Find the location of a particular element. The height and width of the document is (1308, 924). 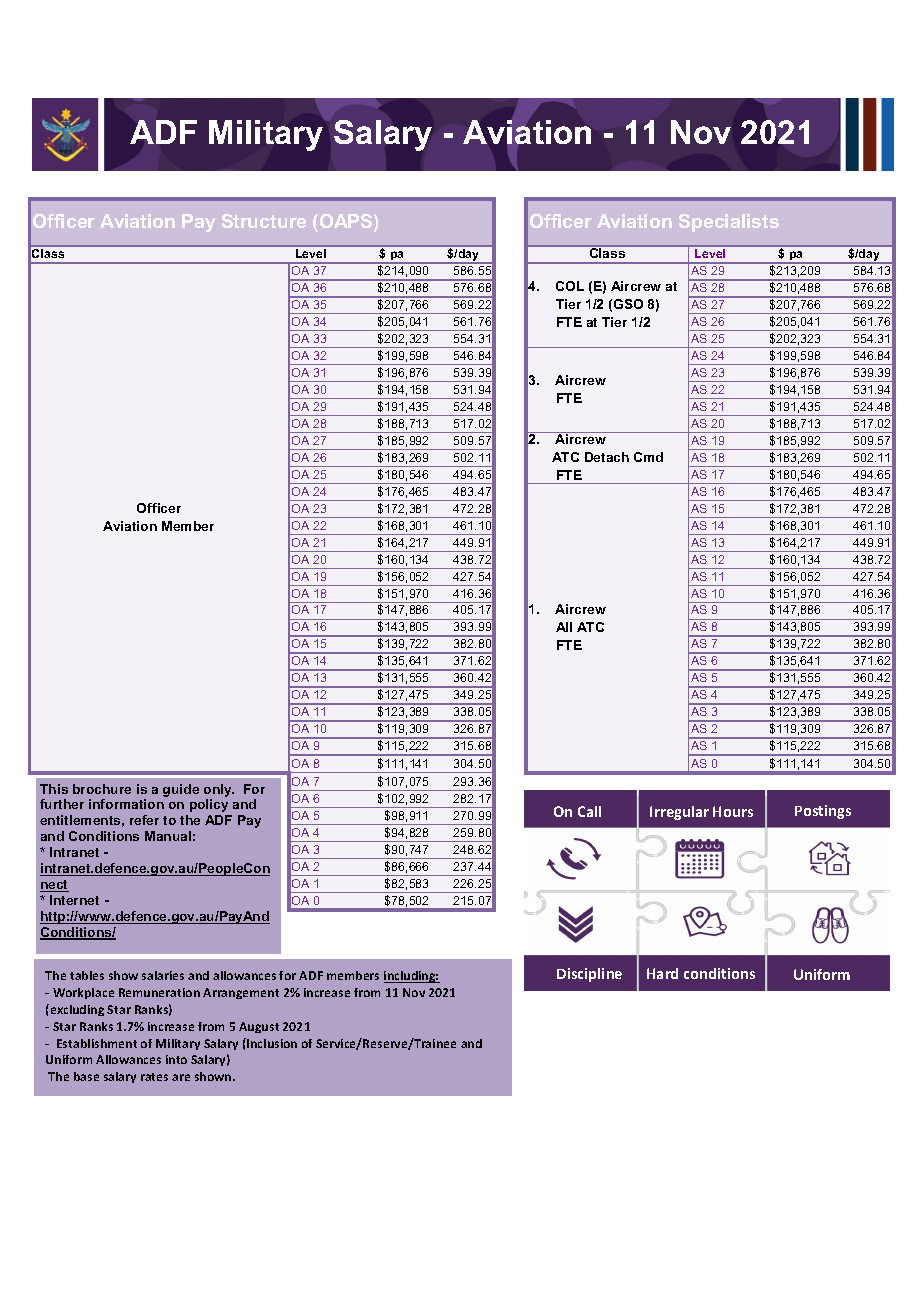

Call is located at coordinates (589, 811).
